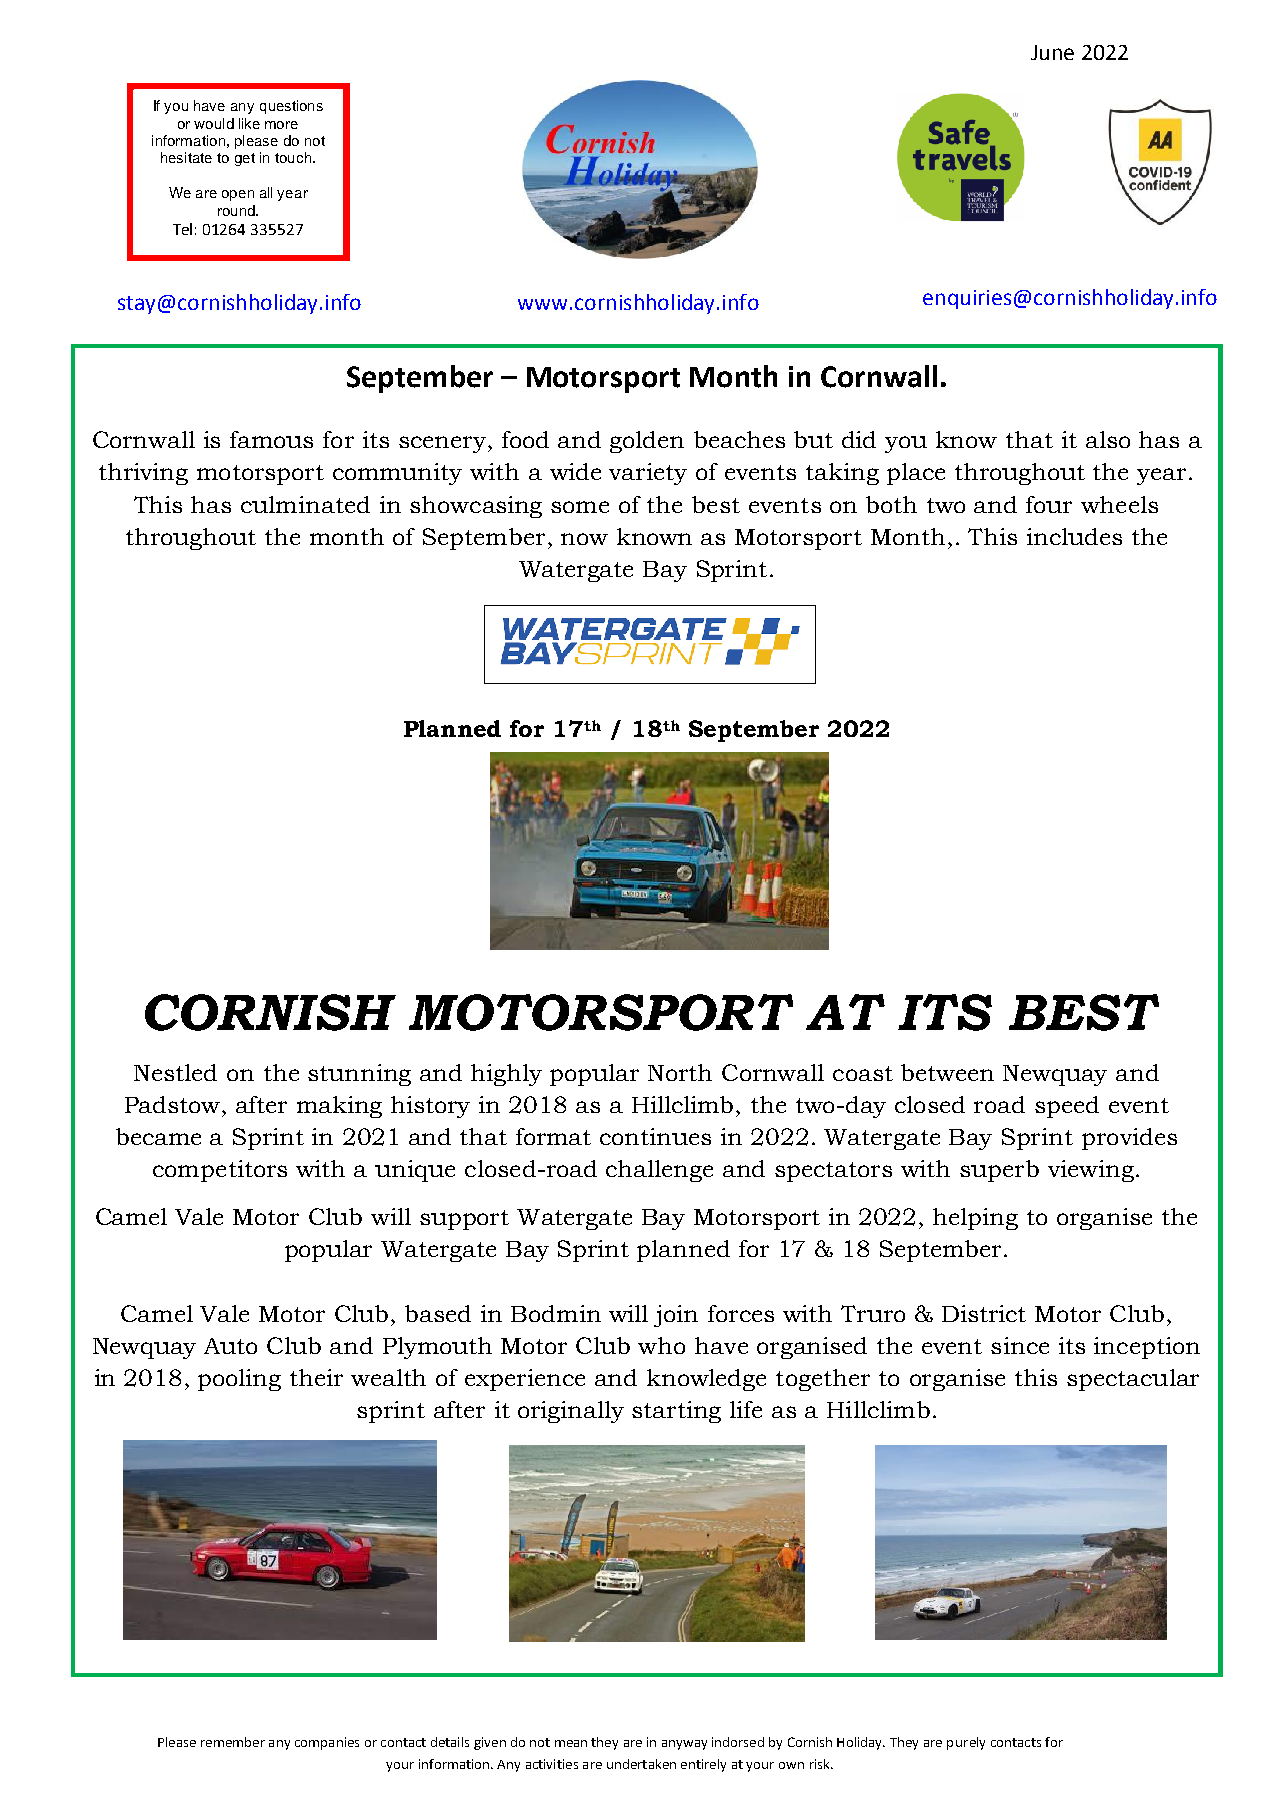 The image size is (1285, 1817). What do you see at coordinates (676, 1412) in the document?
I see `starting` at bounding box center [676, 1412].
